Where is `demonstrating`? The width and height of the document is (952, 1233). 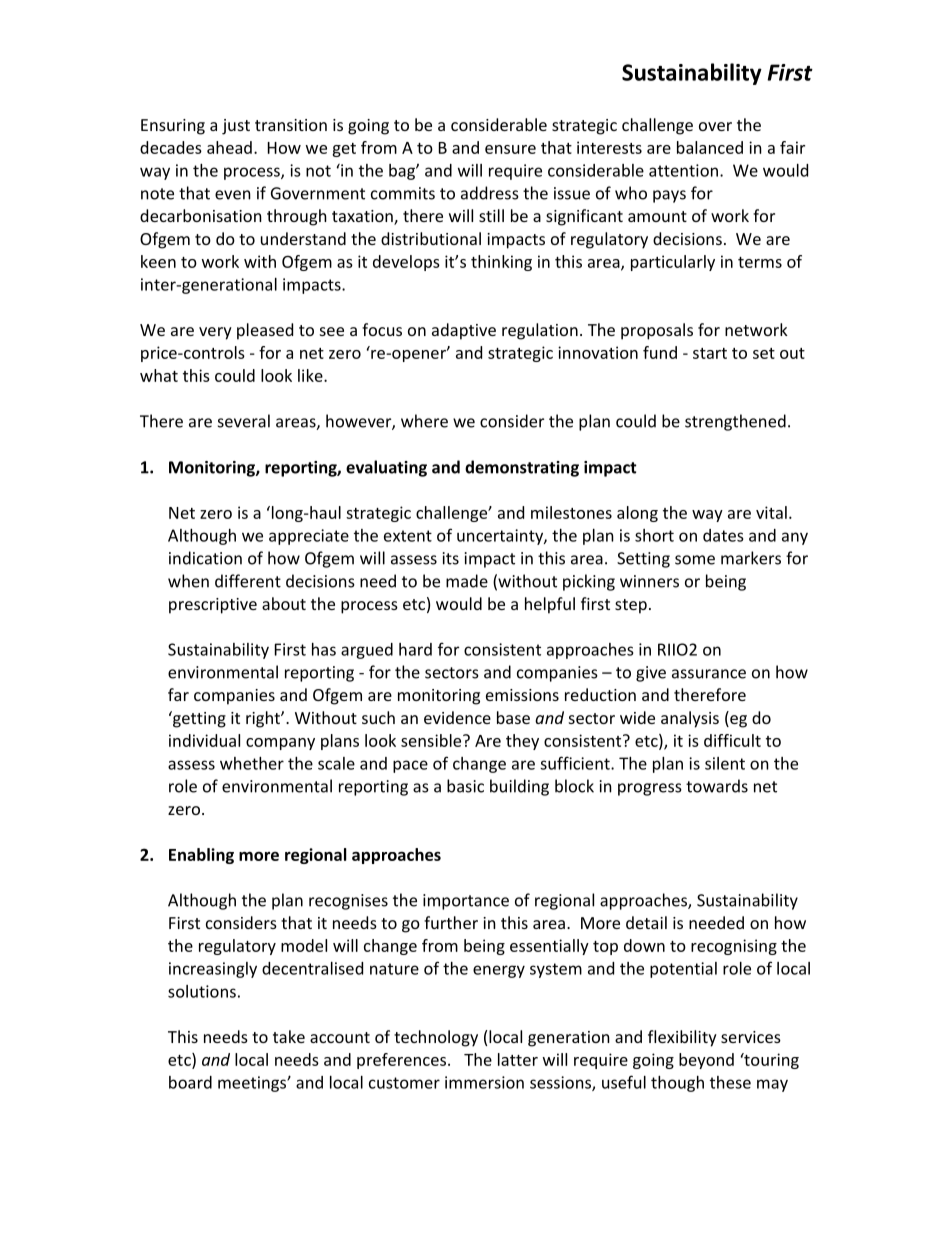 demonstrating is located at coordinates (522, 468).
